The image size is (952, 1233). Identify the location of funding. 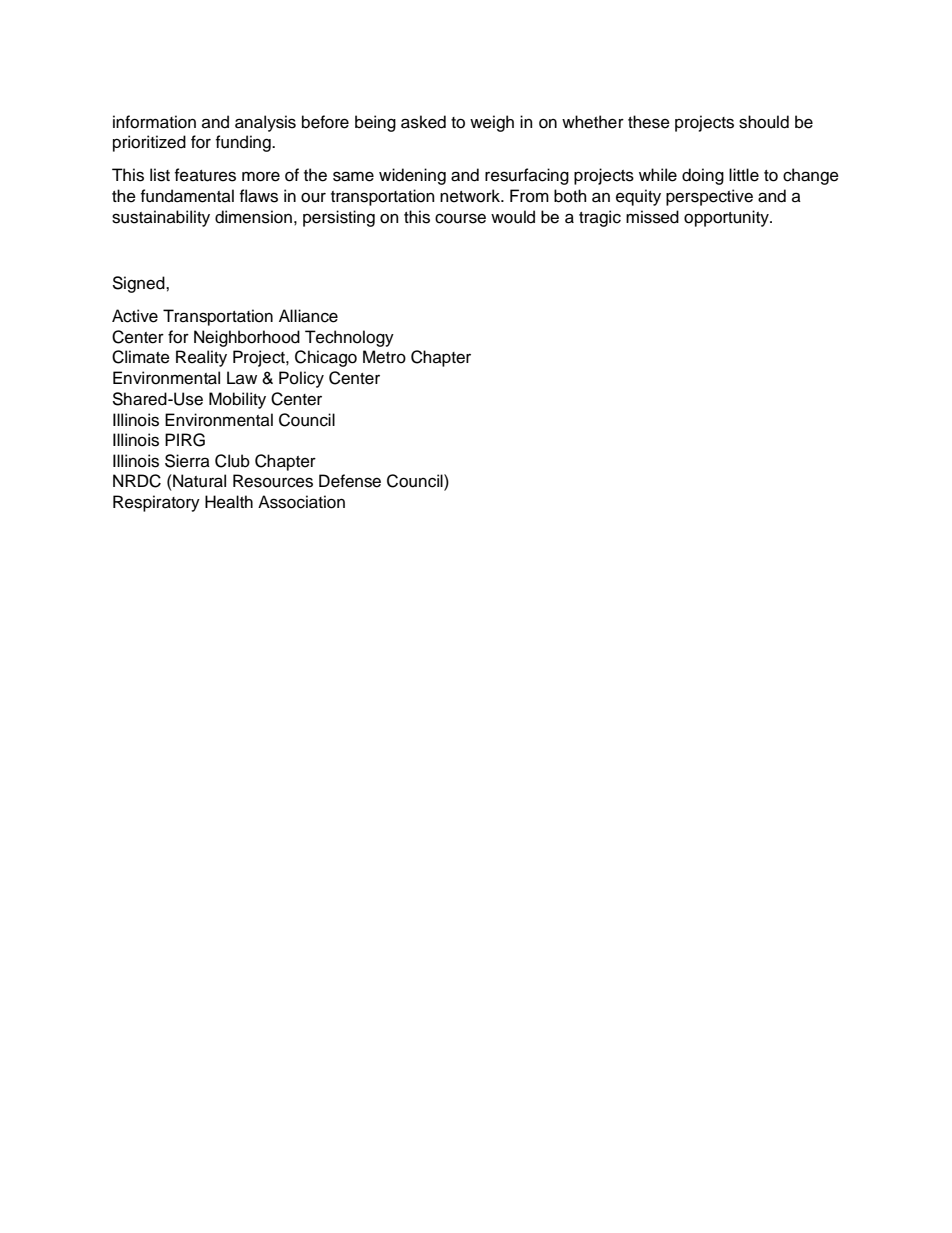
(244, 143).
